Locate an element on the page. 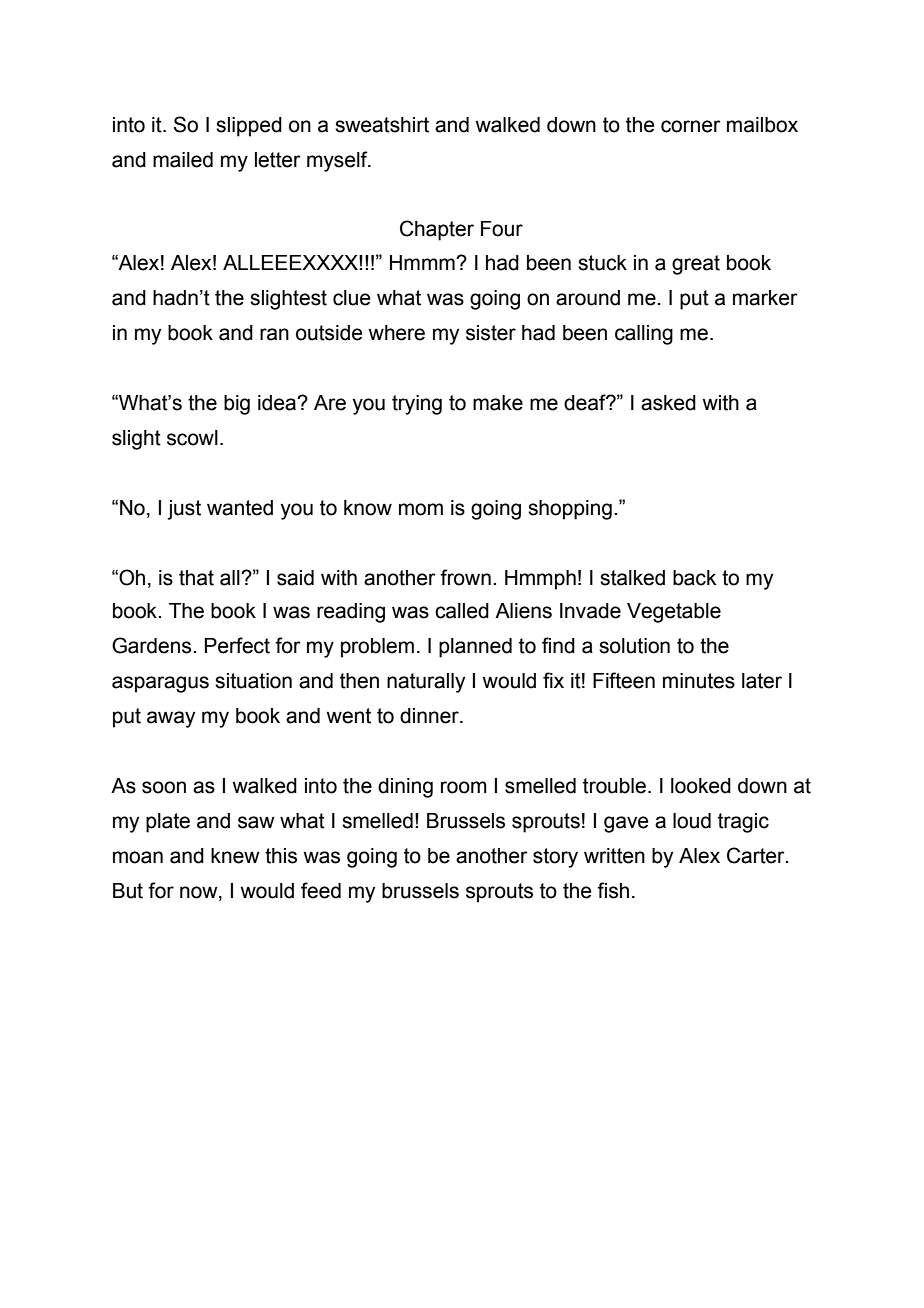  knew is located at coordinates (235, 856).
